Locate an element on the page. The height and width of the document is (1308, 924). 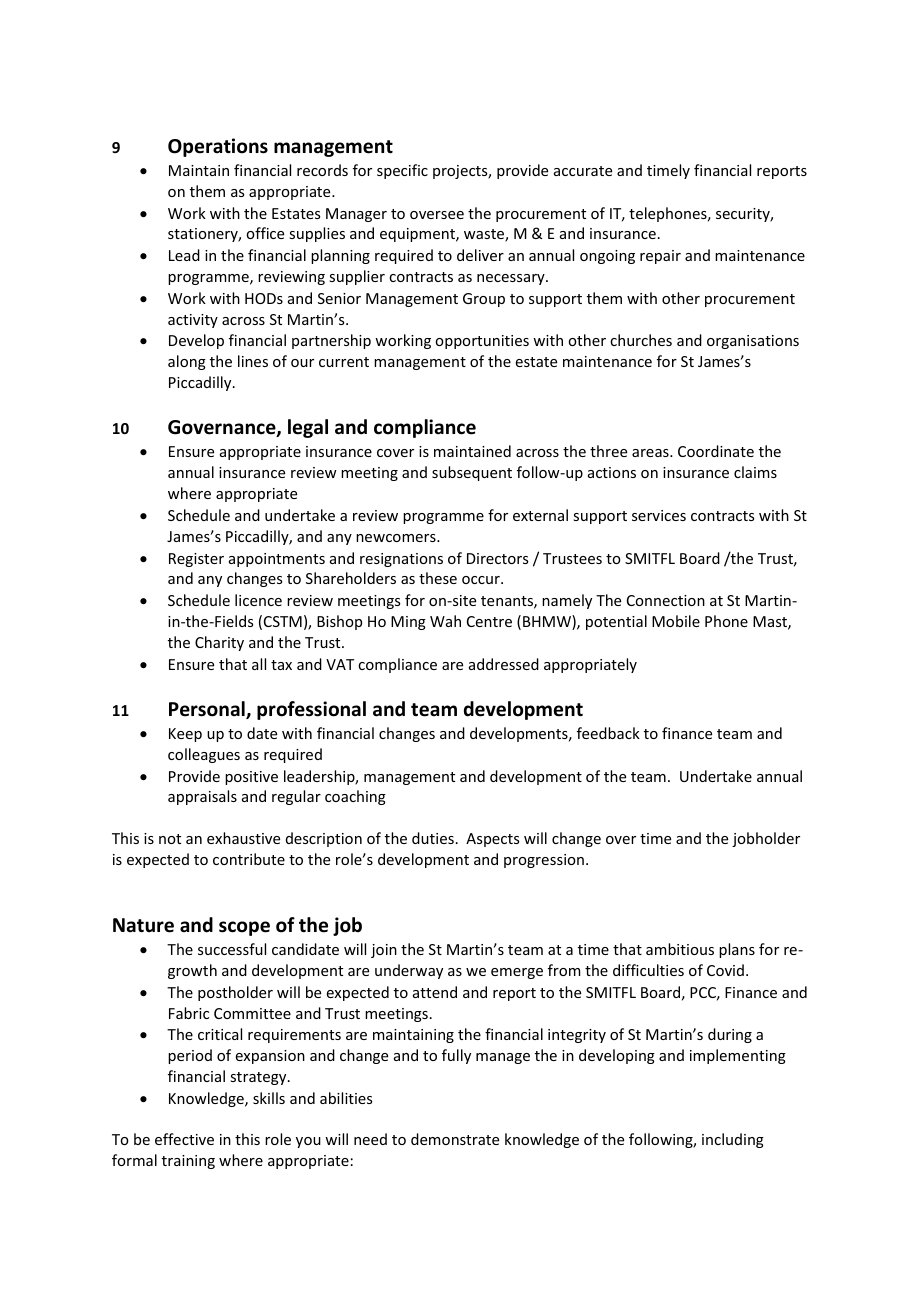
ambitious is located at coordinates (680, 949).
